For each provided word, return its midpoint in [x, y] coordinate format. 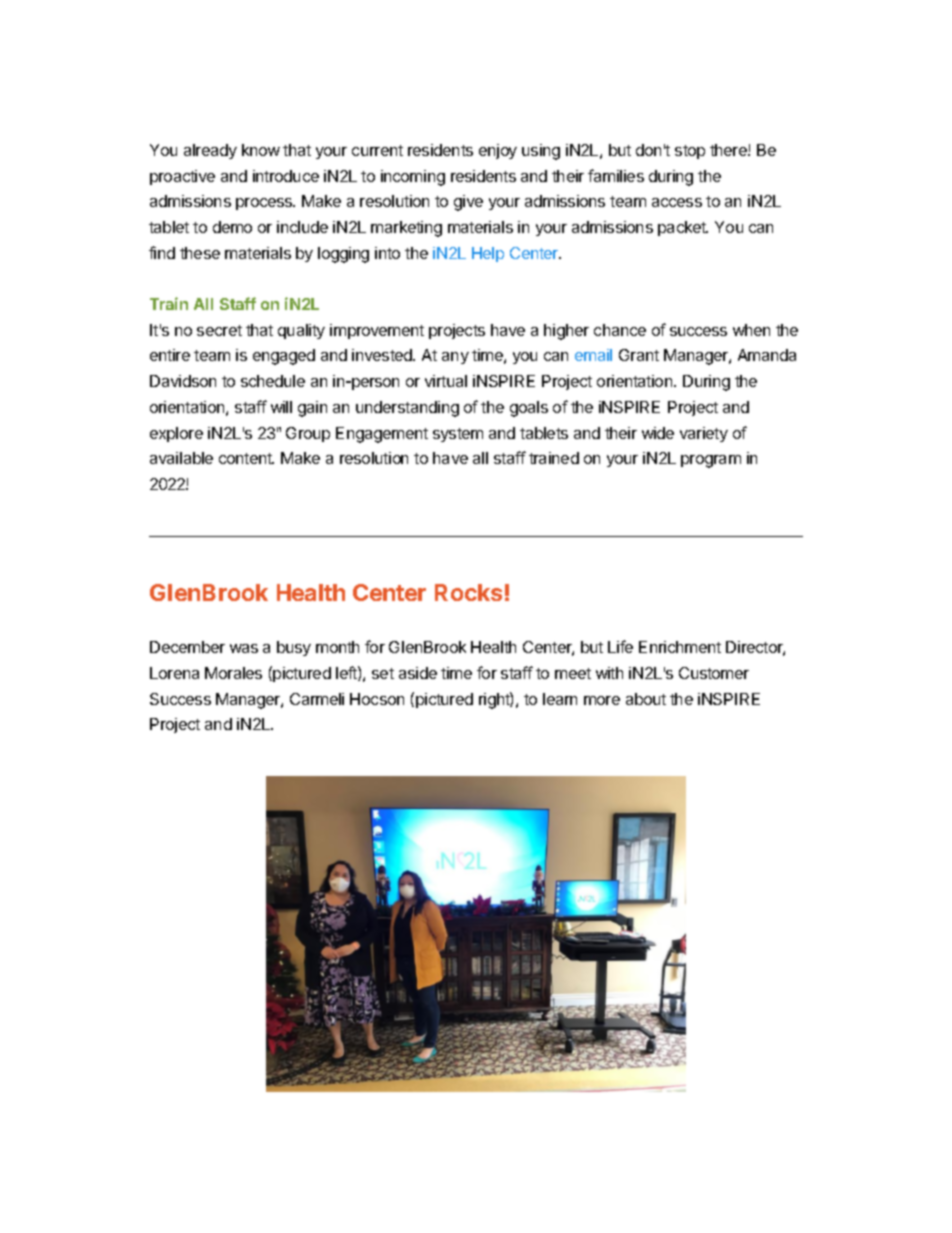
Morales [233, 673]
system [458, 435]
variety [704, 434]
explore [176, 434]
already [210, 151]
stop [690, 152]
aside [418, 673]
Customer [714, 673]
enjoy [498, 151]
